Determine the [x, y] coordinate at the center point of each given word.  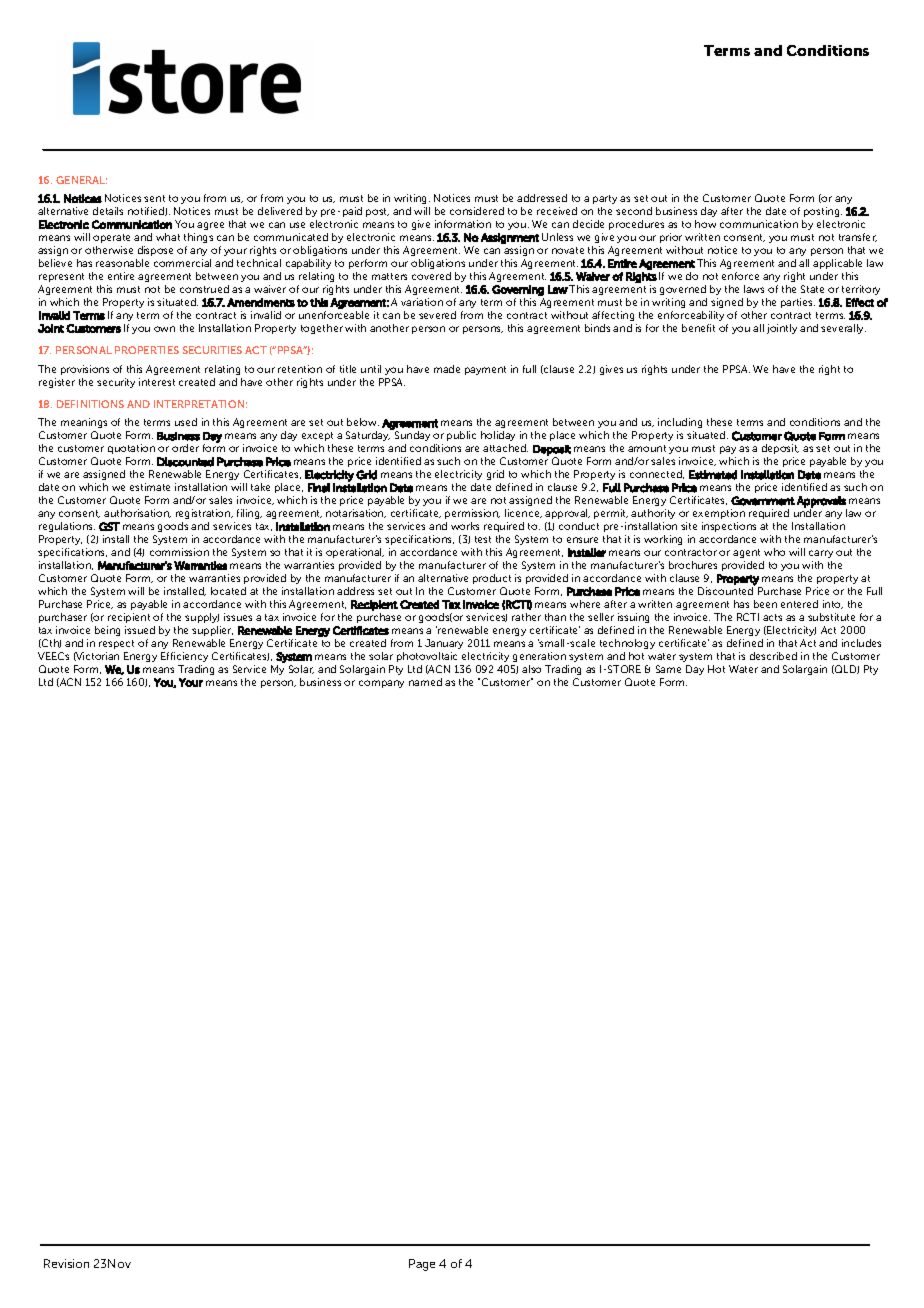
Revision [66, 1263]
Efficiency [184, 657]
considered [477, 211]
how [705, 224]
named [425, 682]
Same [668, 669]
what [168, 237]
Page [422, 1265]
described [773, 656]
